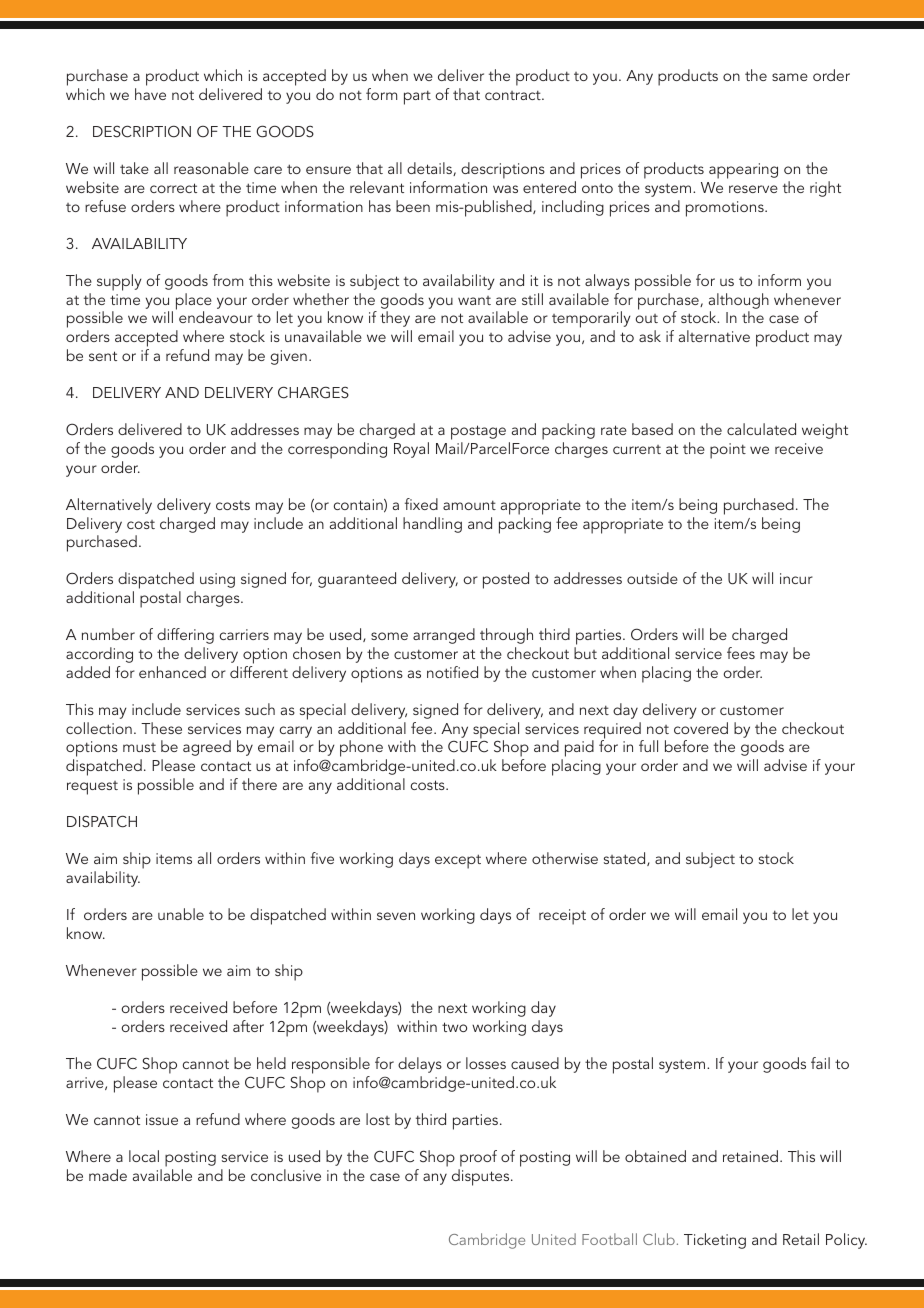 Image resolution: width=924 pixels, height=1308 pixels. I want to click on contract, so click(514, 95).
